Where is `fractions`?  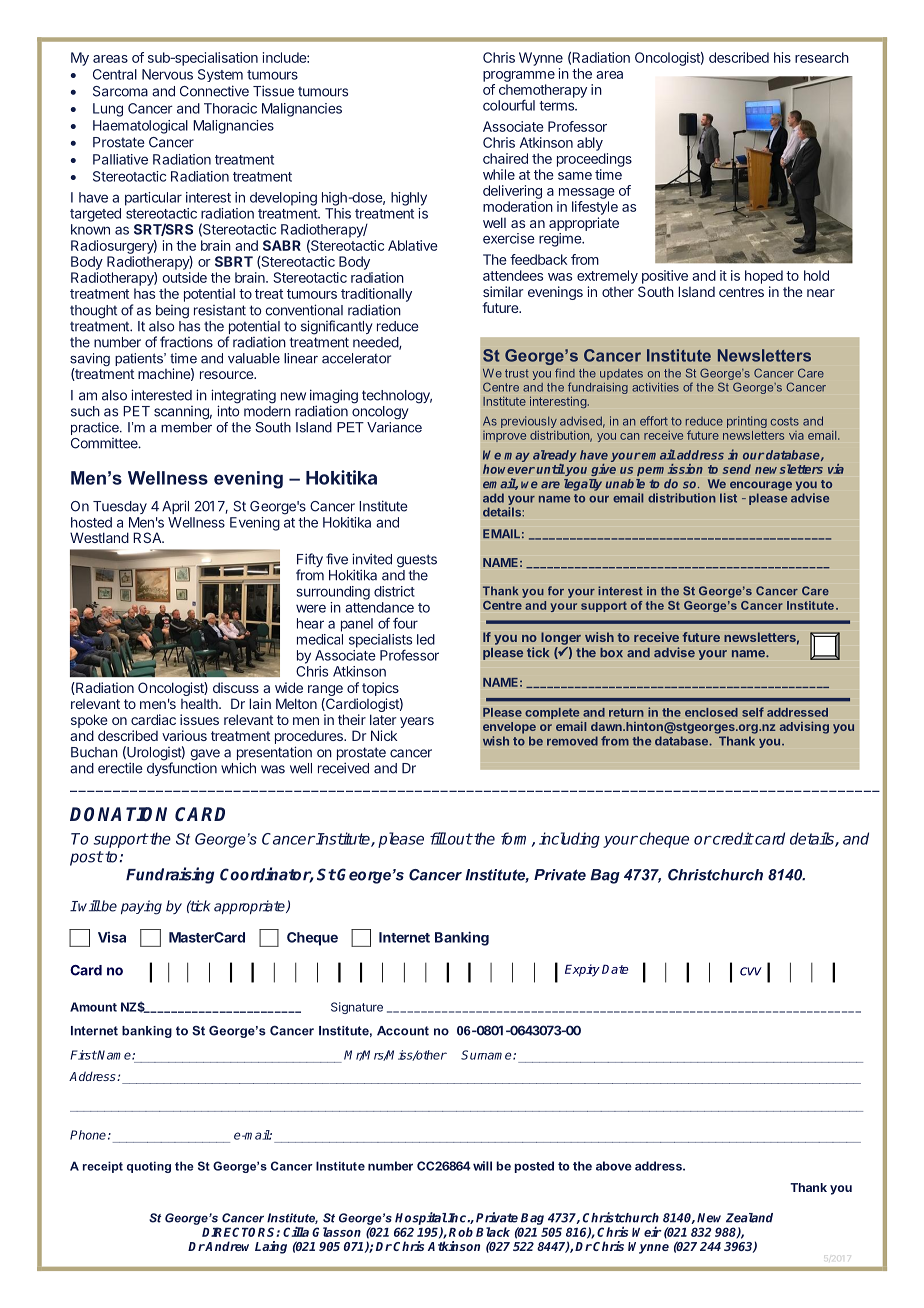 fractions is located at coordinates (186, 342).
